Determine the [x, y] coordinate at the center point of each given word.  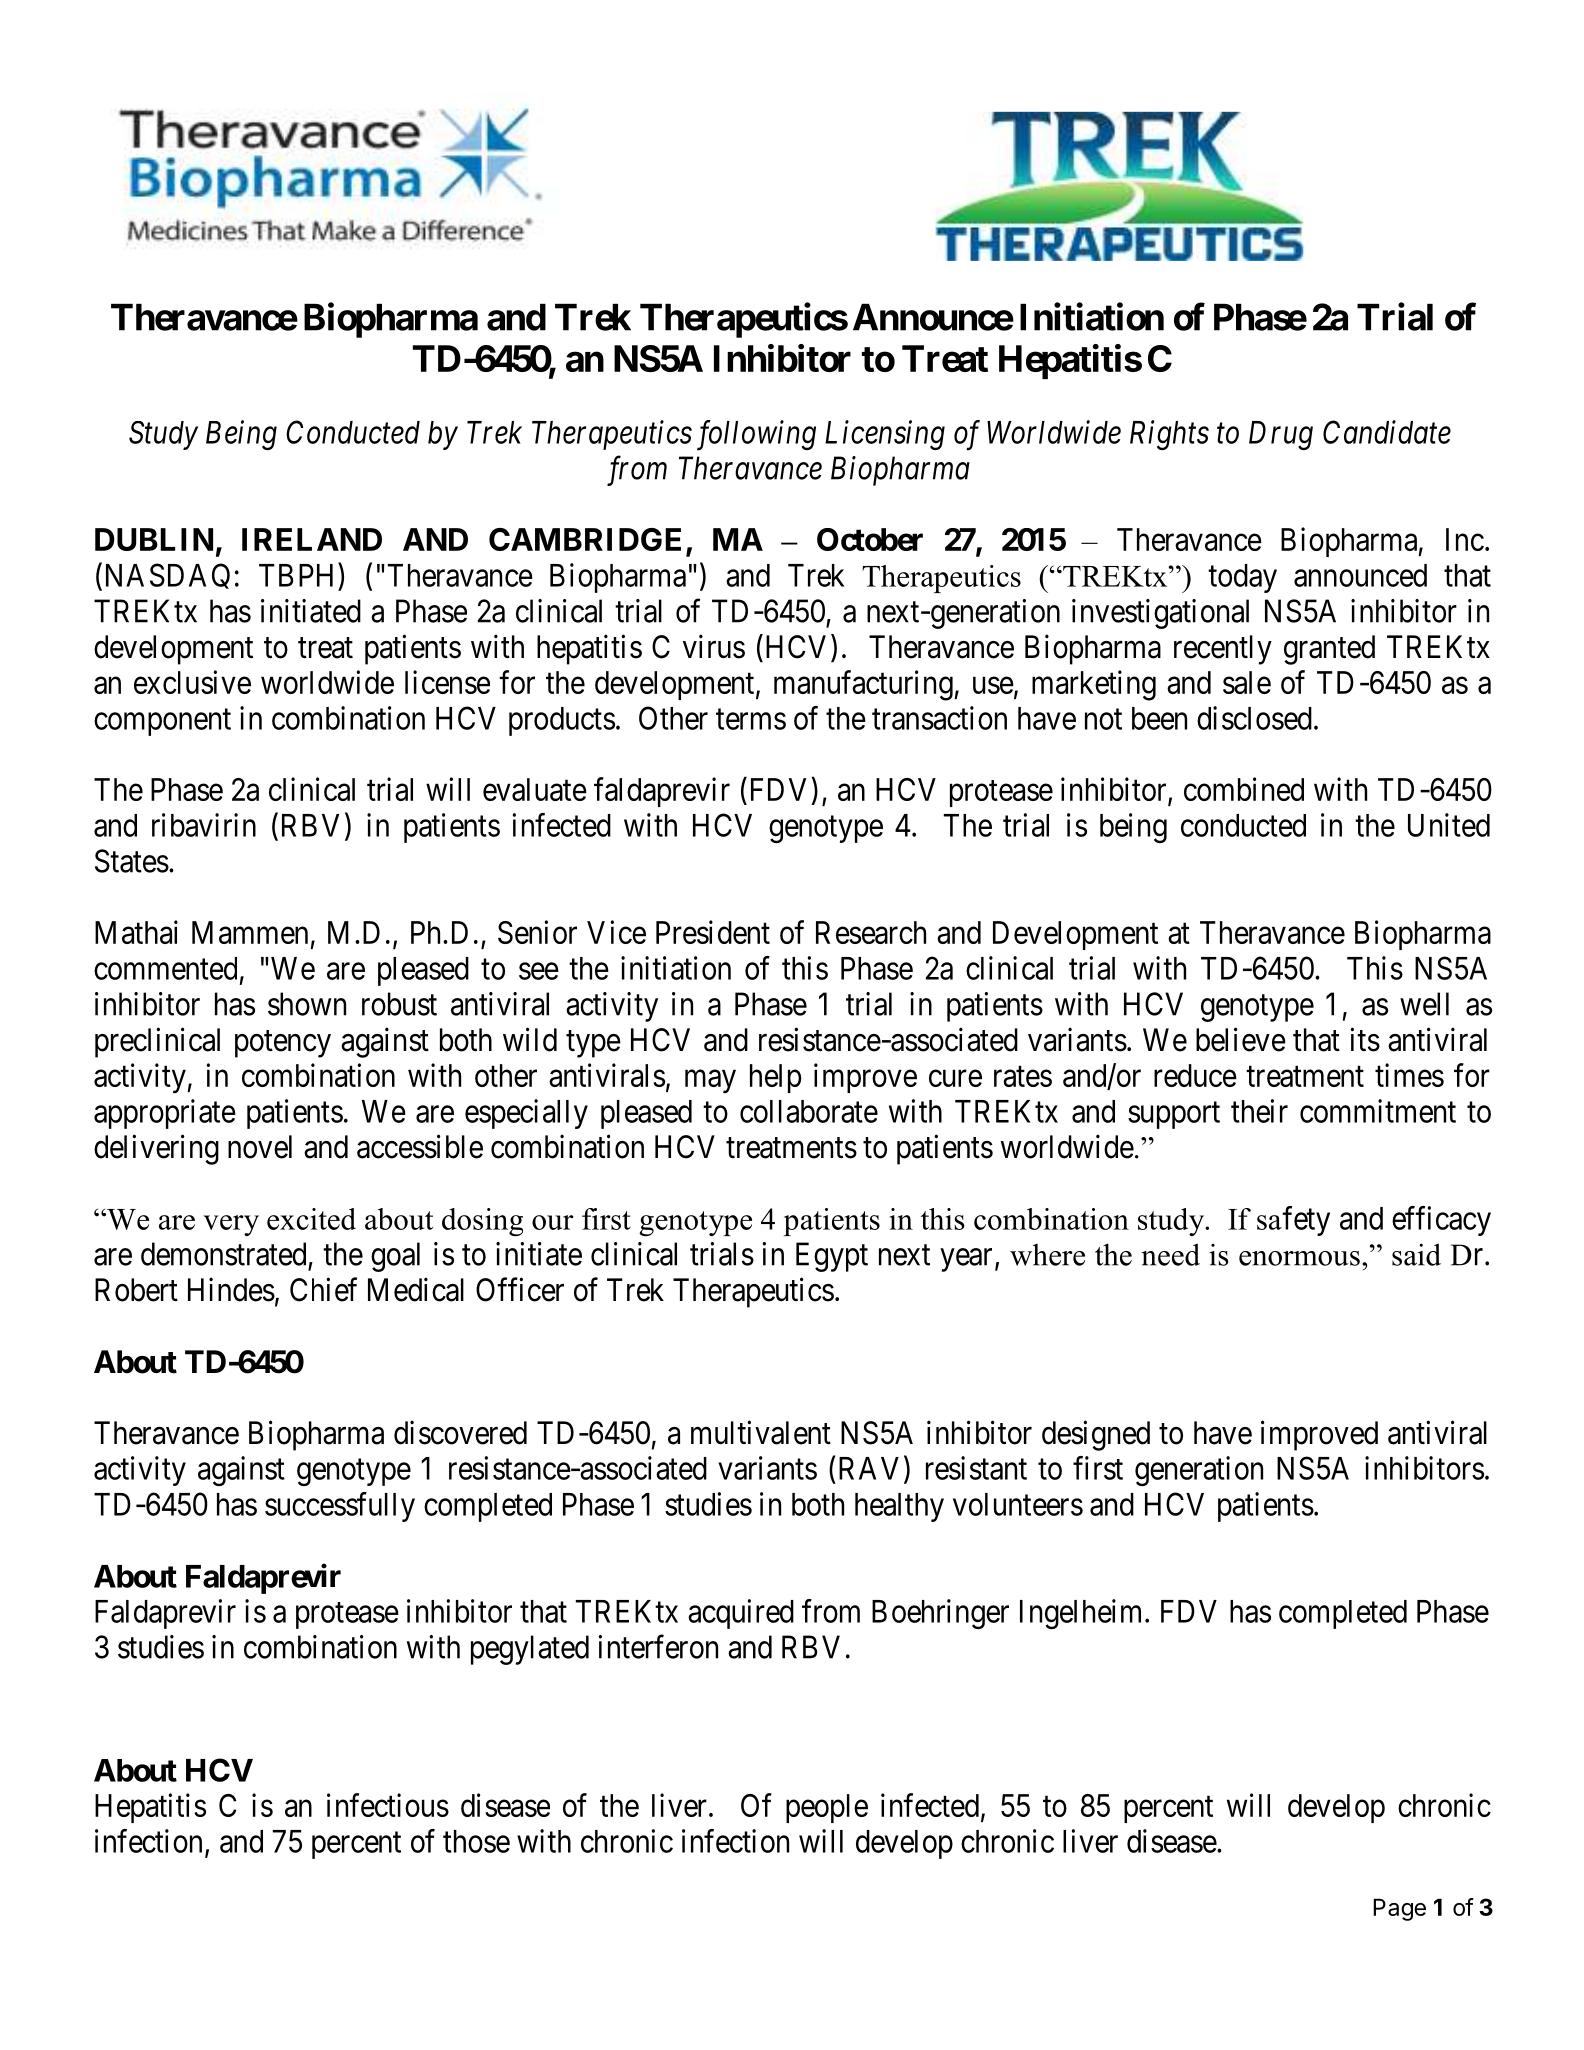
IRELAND [312, 539]
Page [1399, 1909]
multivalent [761, 1432]
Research [871, 932]
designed [1096, 1435]
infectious [388, 1805]
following [756, 435]
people [827, 1808]
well [1424, 1004]
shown [307, 1004]
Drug [1281, 435]
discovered [460, 1432]
